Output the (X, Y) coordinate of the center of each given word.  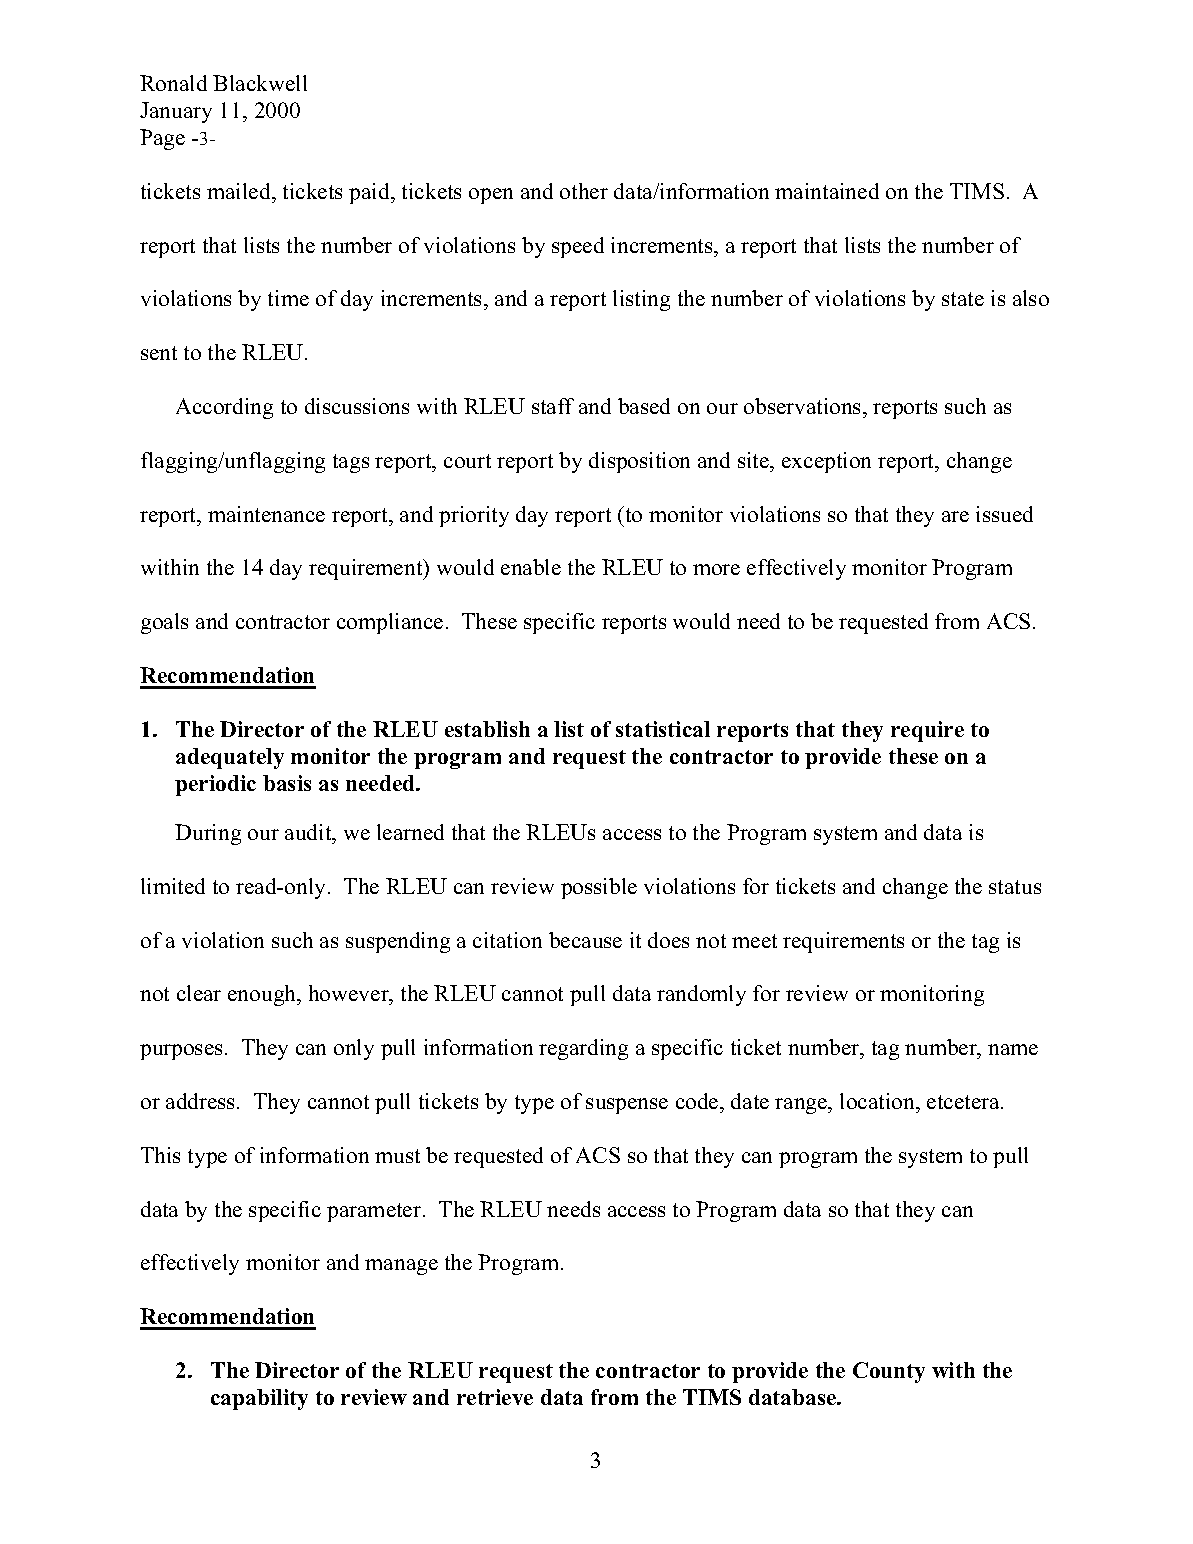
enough (263, 995)
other (584, 191)
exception (826, 462)
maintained (827, 191)
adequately (230, 758)
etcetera (964, 1102)
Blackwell (260, 83)
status (1015, 887)
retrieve (495, 1397)
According (224, 408)
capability (259, 1399)
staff (553, 406)
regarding (583, 1049)
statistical (663, 729)
